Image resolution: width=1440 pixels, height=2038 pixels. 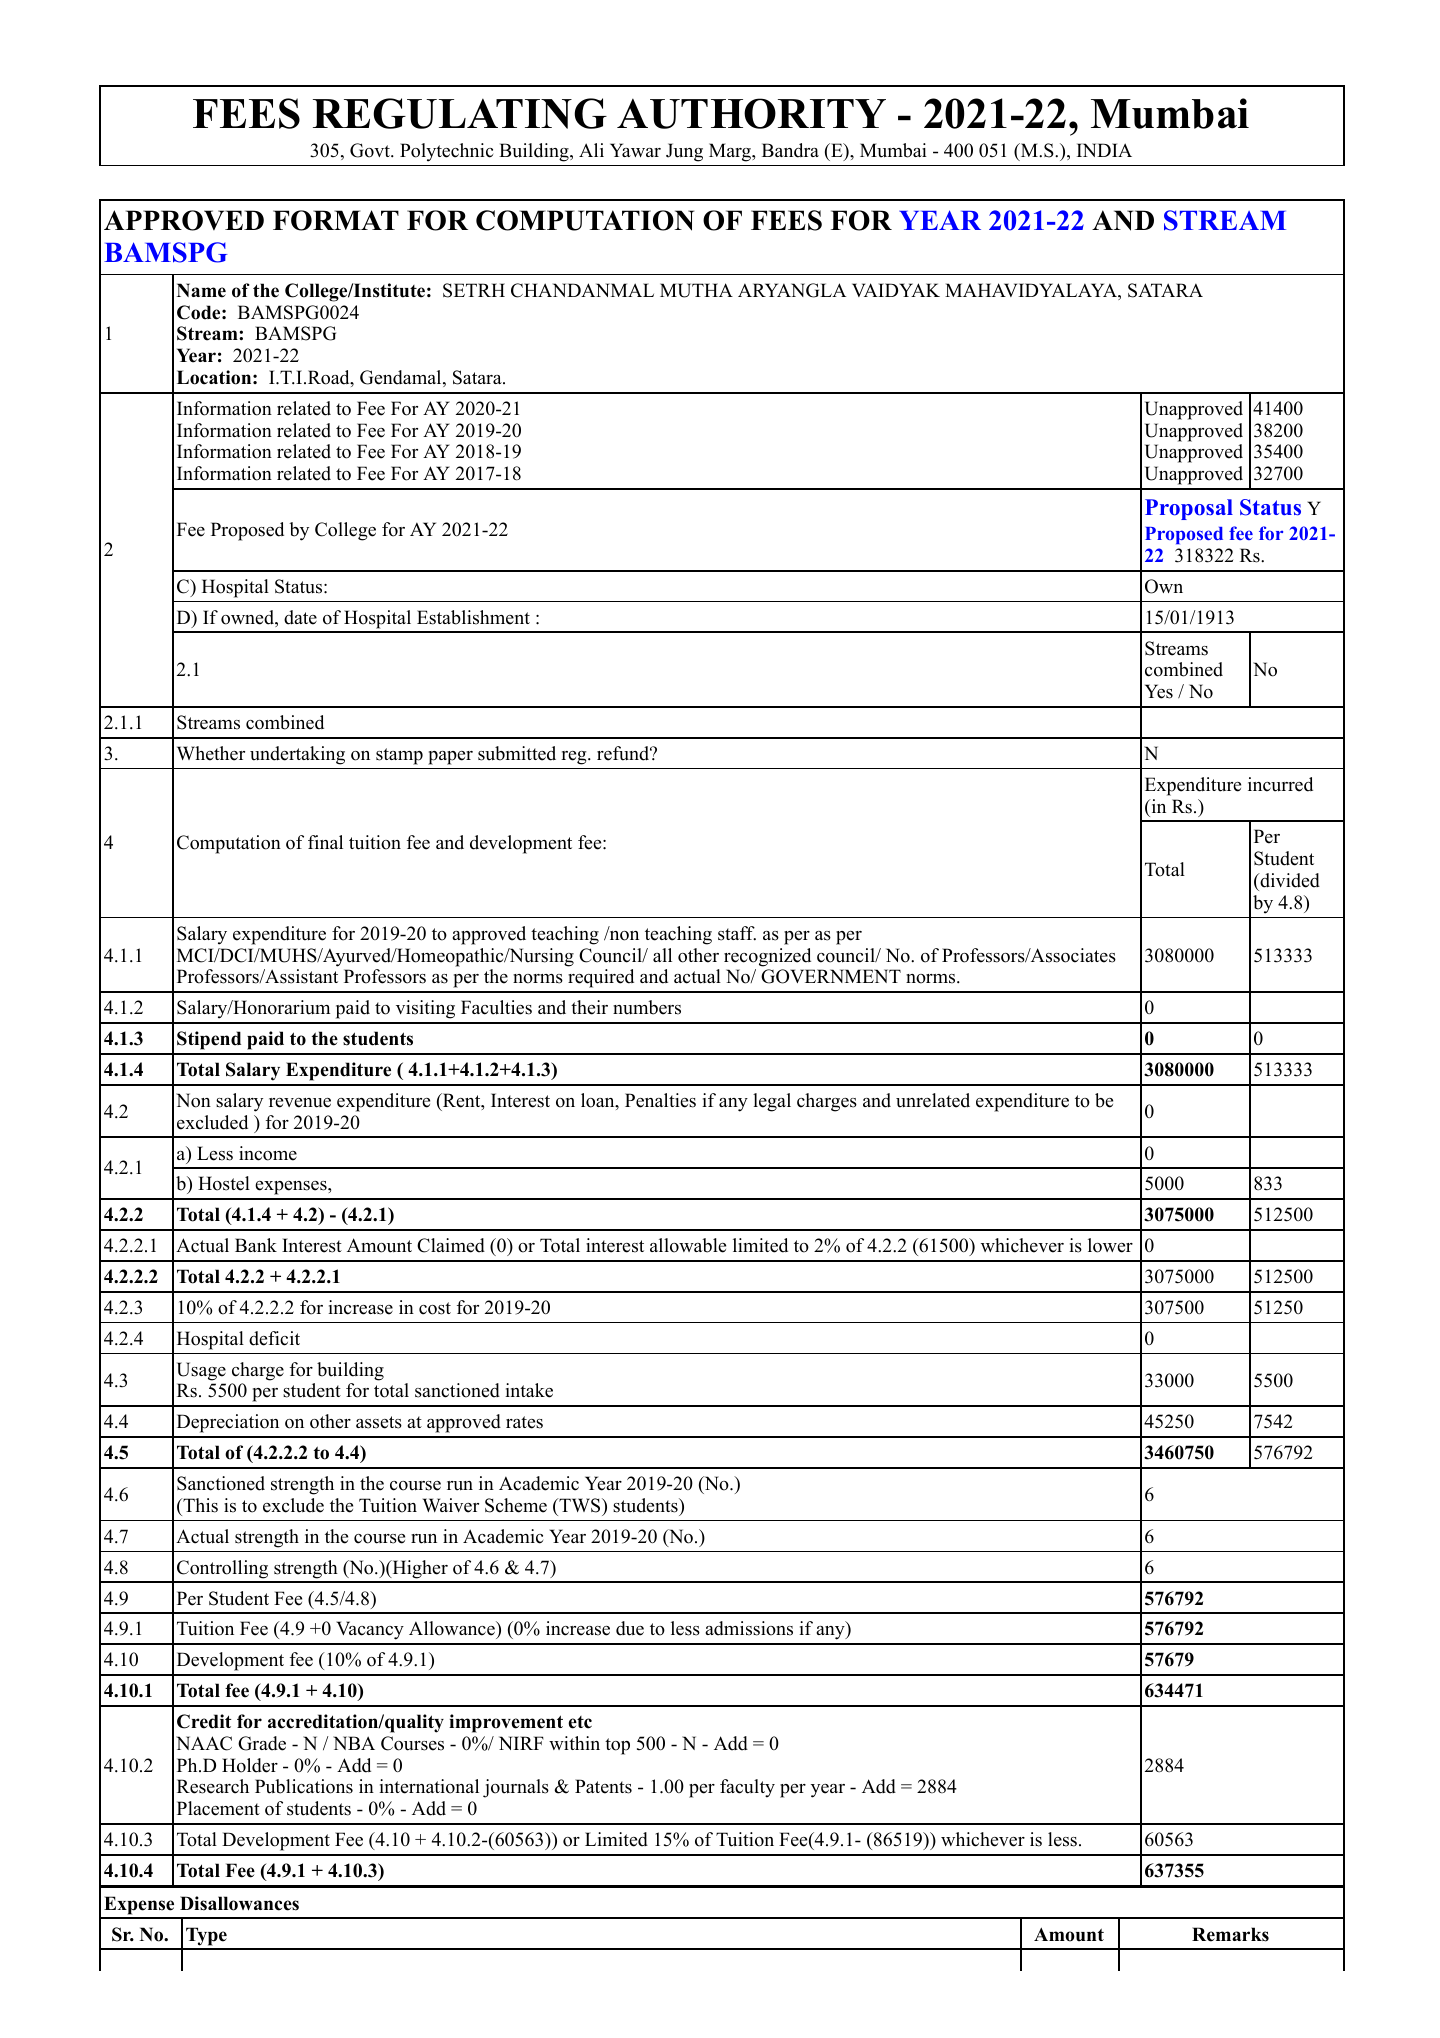 I want to click on final, so click(x=325, y=842).
